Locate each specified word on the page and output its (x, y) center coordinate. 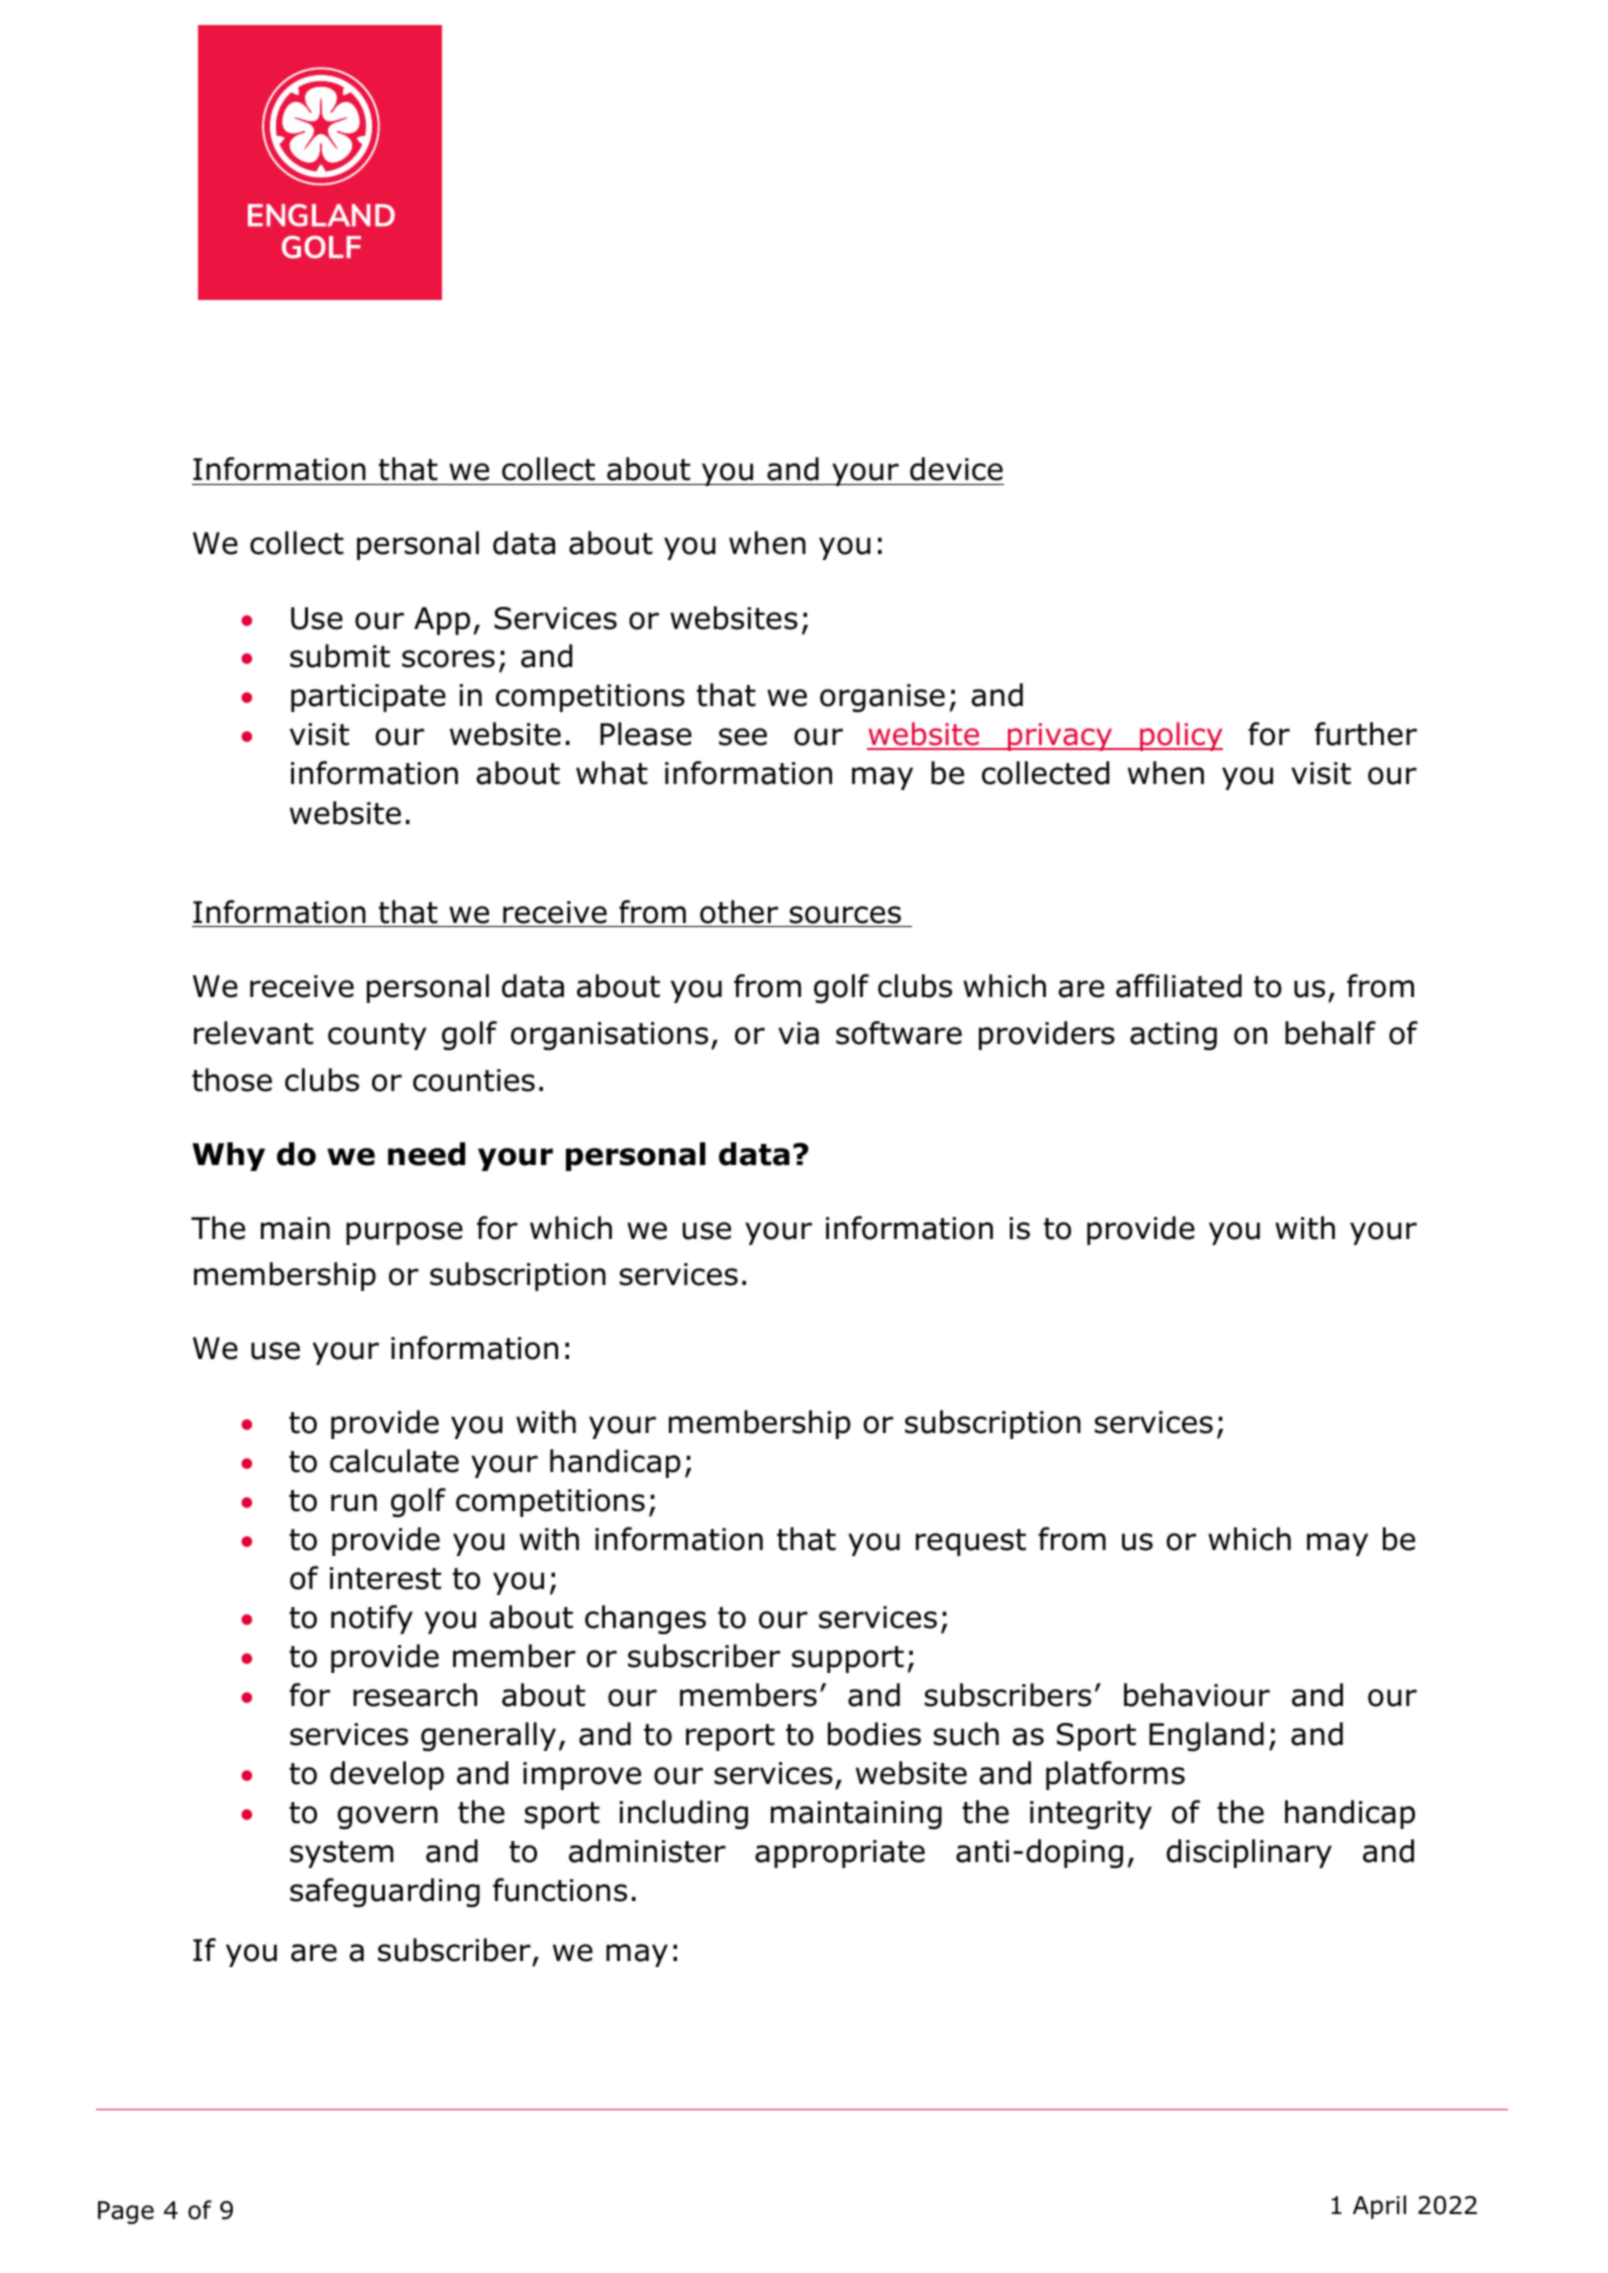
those (232, 1080)
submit (340, 656)
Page (126, 2212)
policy (1180, 736)
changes (645, 1619)
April (1379, 2207)
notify (372, 1619)
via (798, 1033)
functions (560, 1890)
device (956, 469)
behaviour (1197, 1695)
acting (1173, 1036)
